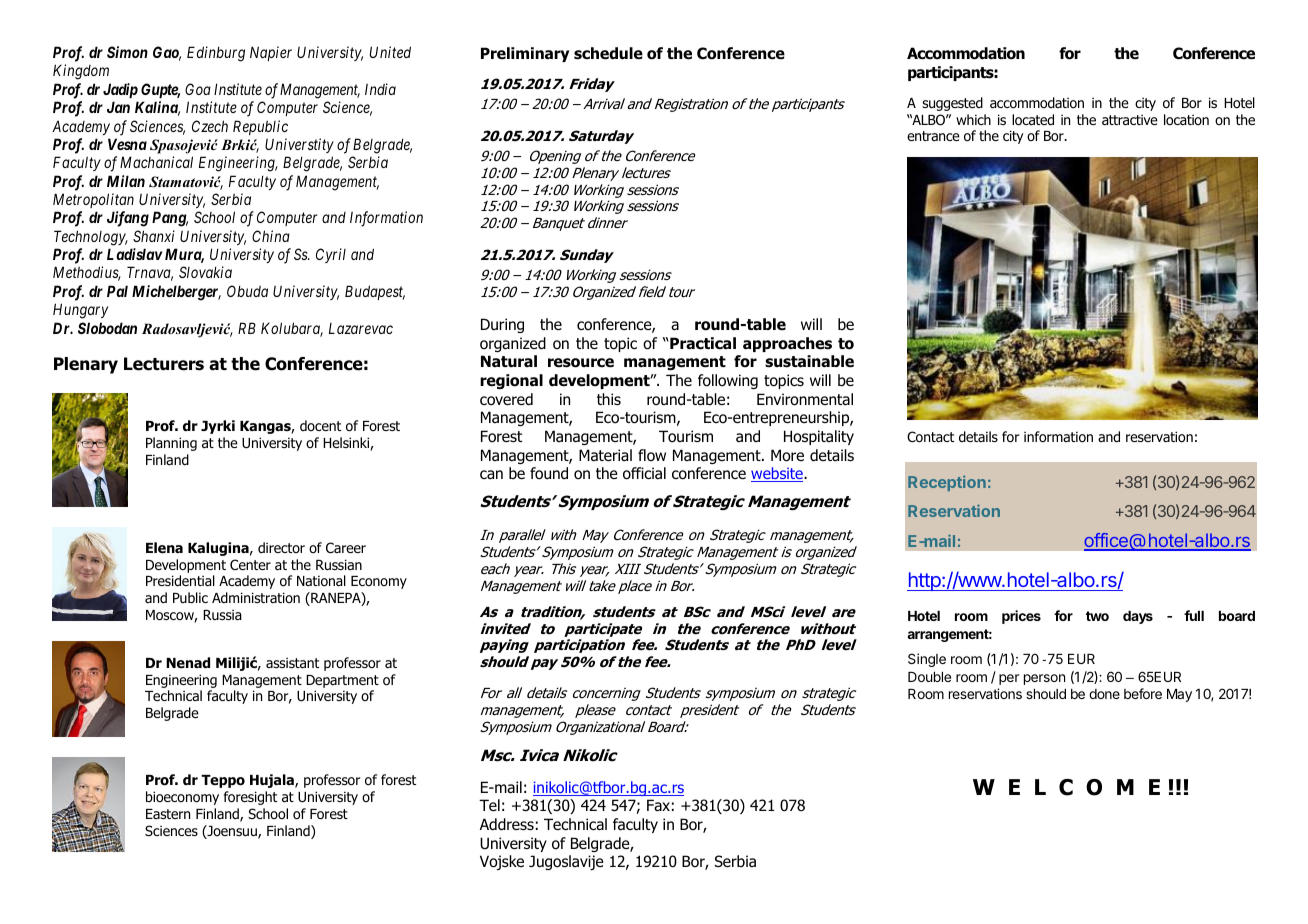  Describe the element at coordinates (218, 427) in the screenshot. I see `Jyrki` at that location.
